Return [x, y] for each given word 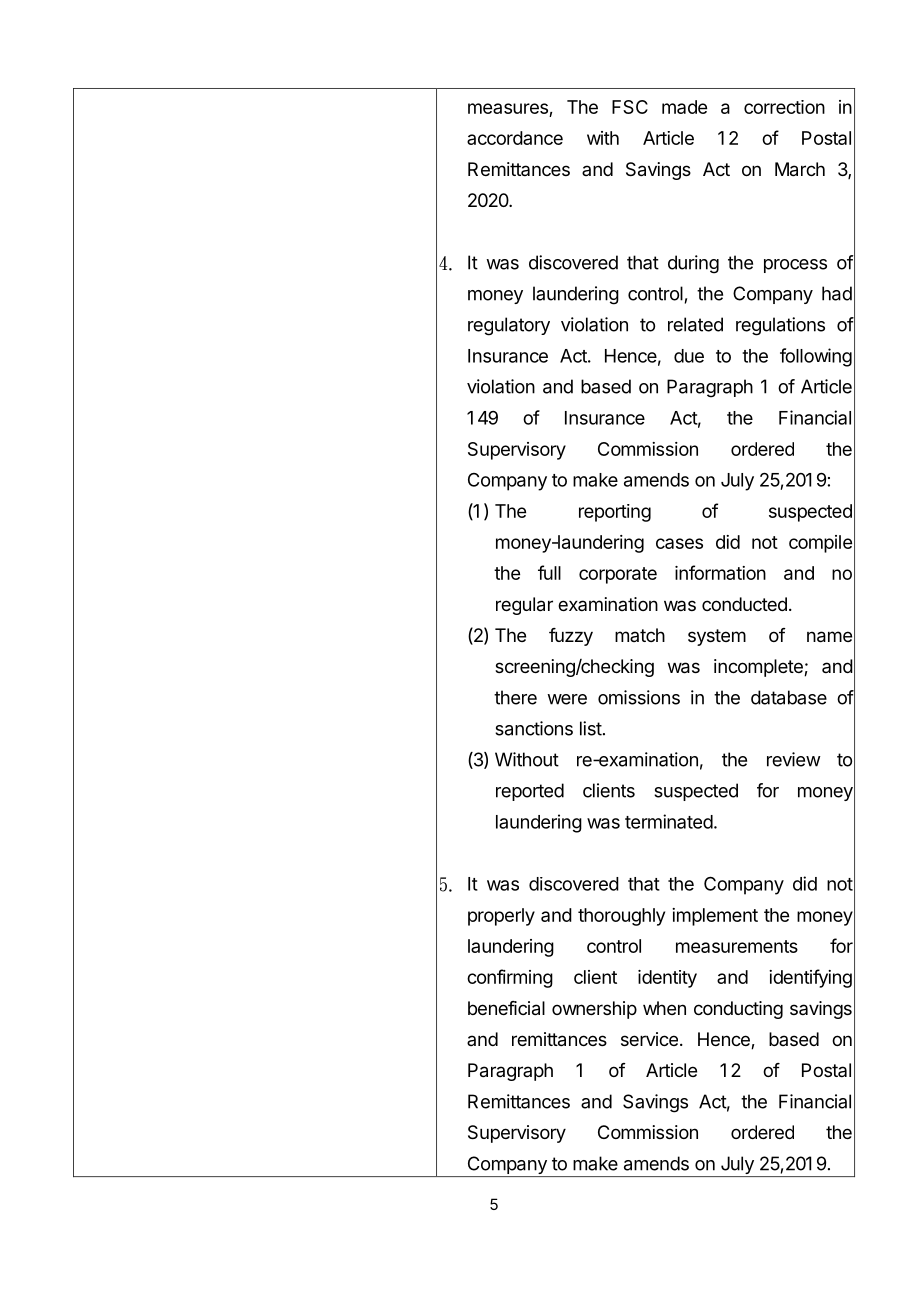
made [684, 107]
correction [784, 107]
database [789, 697]
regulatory [509, 326]
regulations [780, 326]
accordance [515, 138]
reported [530, 792]
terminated [669, 821]
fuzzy [571, 637]
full [549, 572]
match [640, 635]
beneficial [506, 1008]
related [695, 324]
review [794, 759]
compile [820, 544]
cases [679, 543]
